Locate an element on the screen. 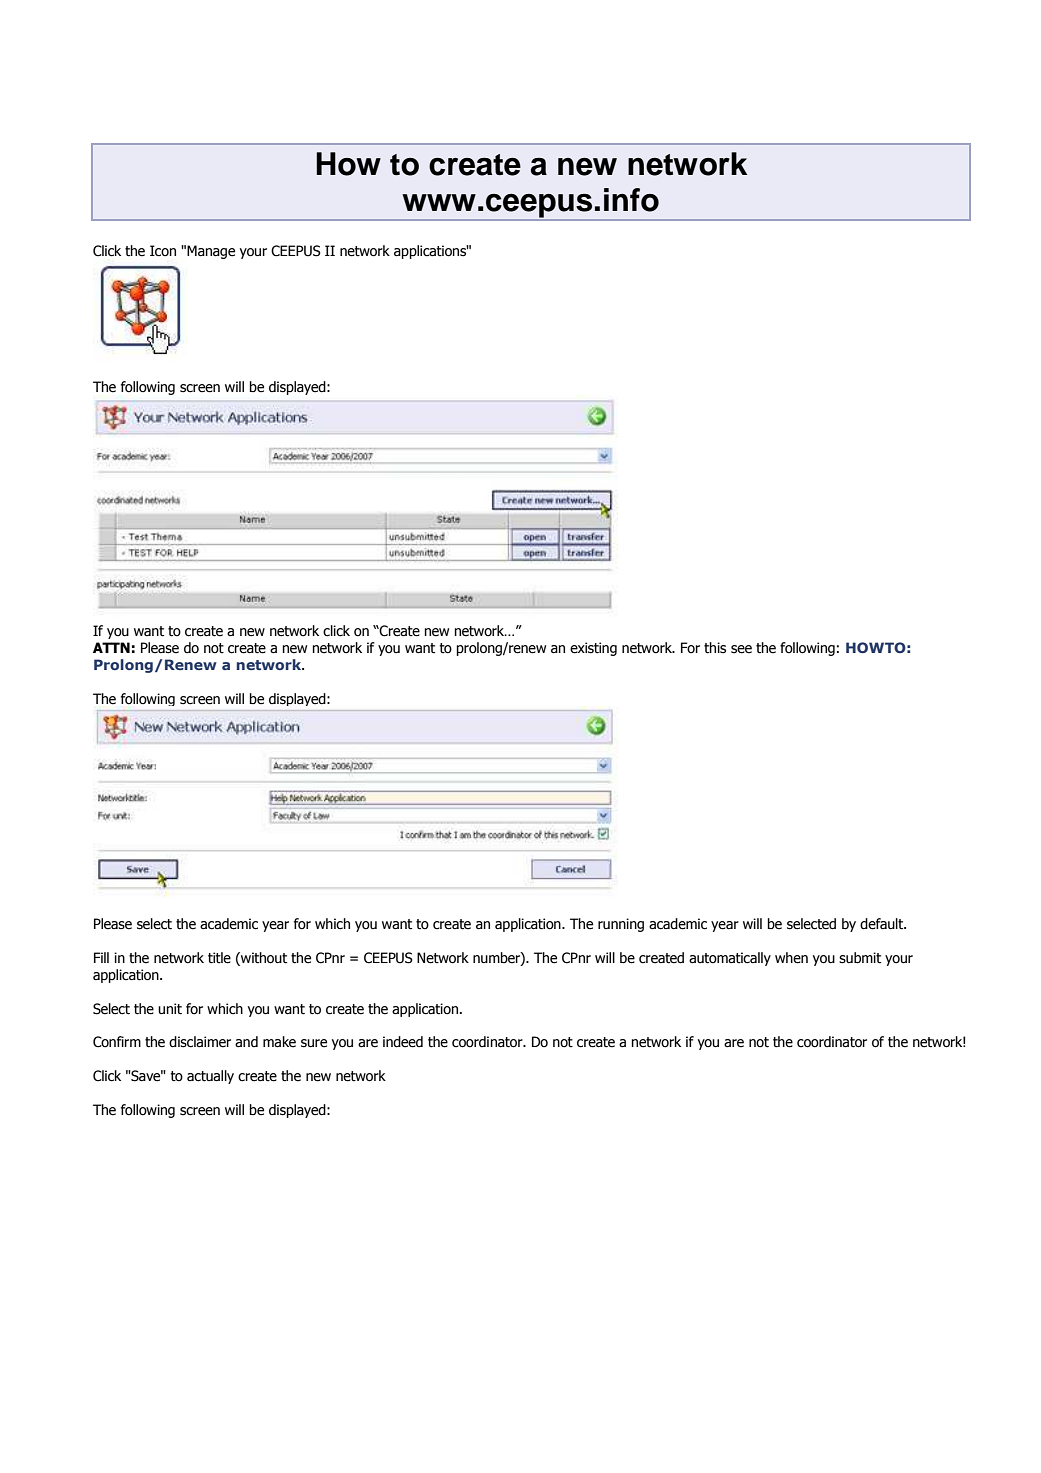  see is located at coordinates (741, 649).
